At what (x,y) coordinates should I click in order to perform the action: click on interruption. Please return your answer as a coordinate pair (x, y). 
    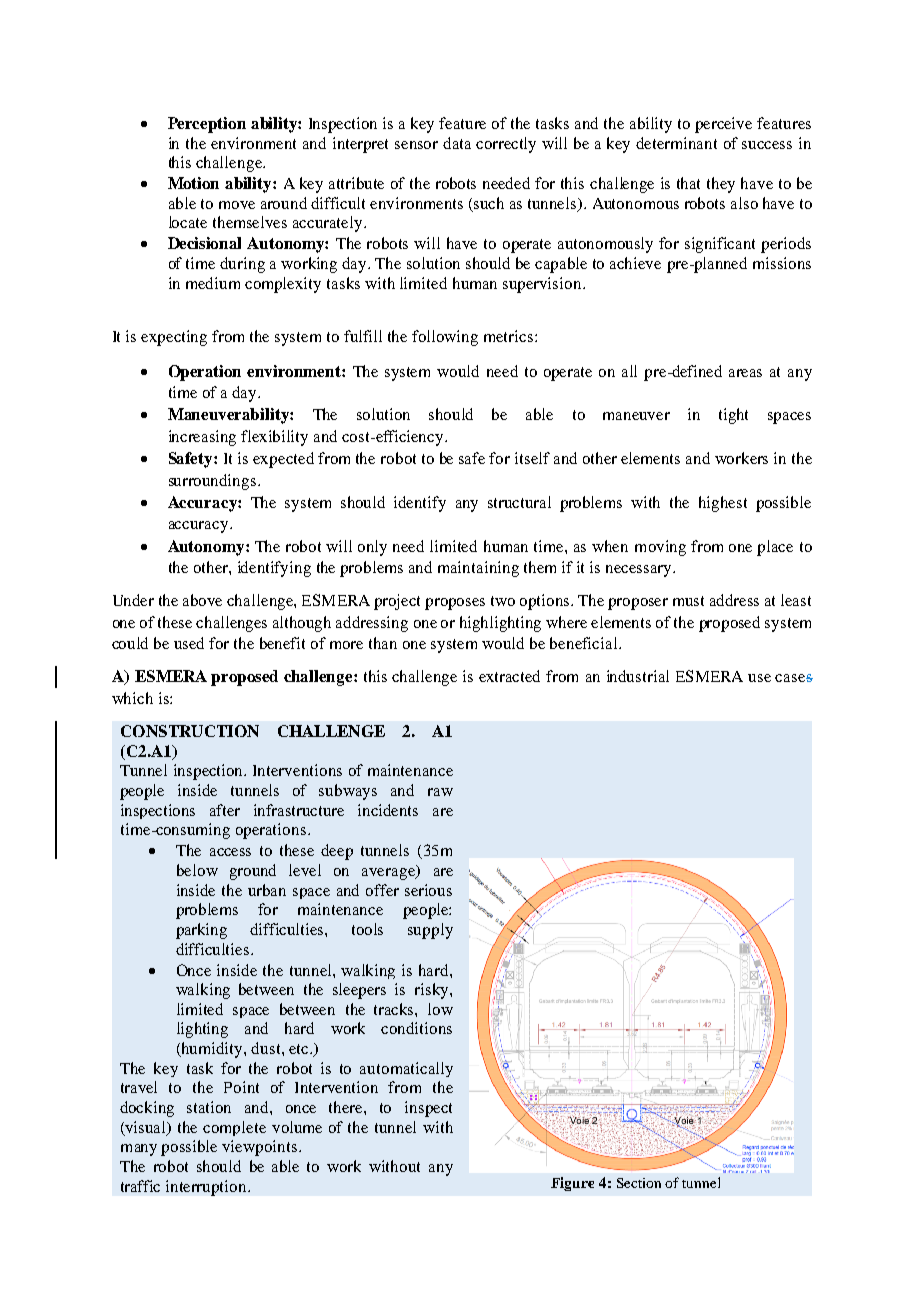
    Looking at the image, I should click on (207, 1188).
